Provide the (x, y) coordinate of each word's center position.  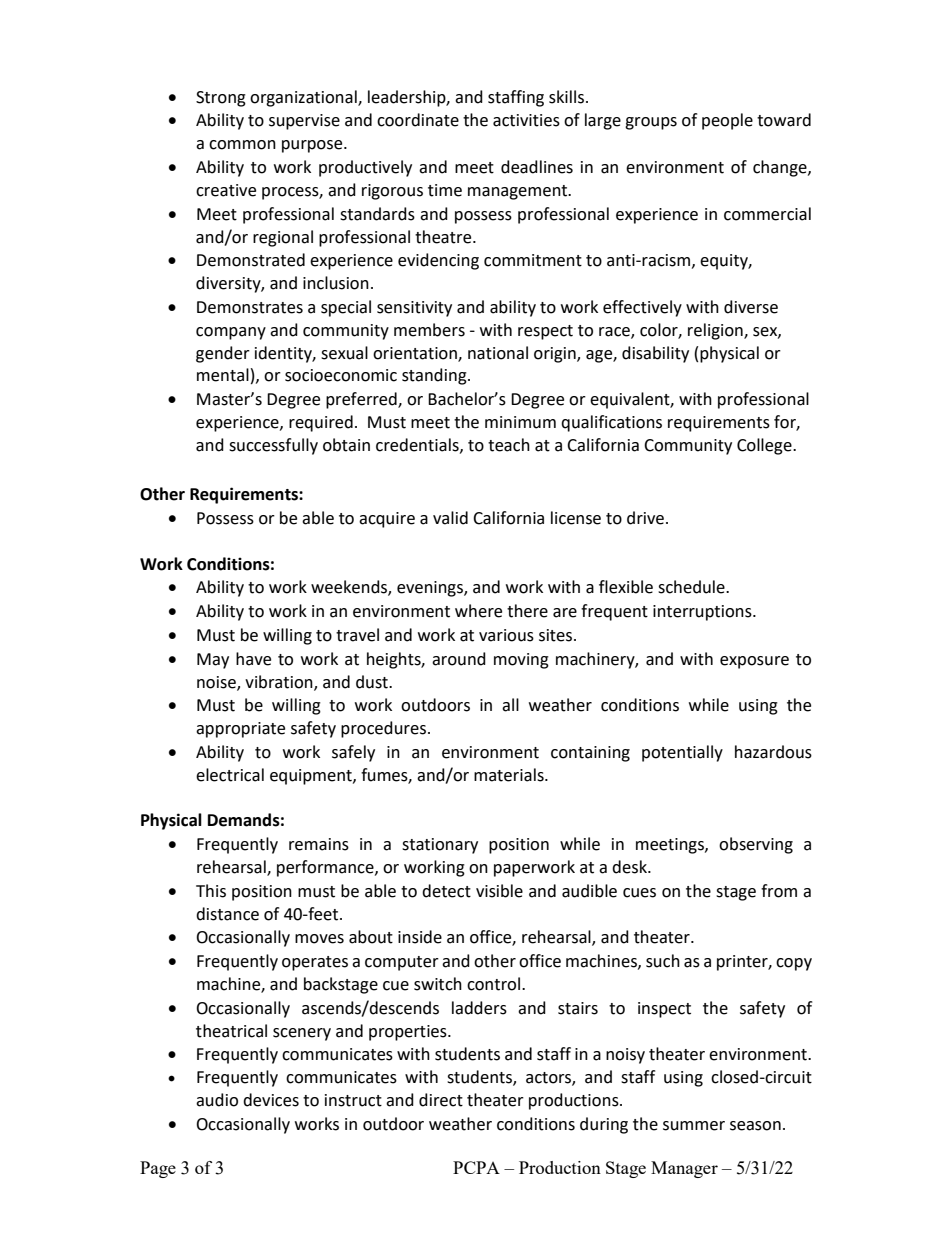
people (727, 121)
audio (217, 1100)
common (242, 145)
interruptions (703, 613)
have (253, 659)
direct (441, 1100)
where (478, 611)
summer (694, 1126)
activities (526, 120)
